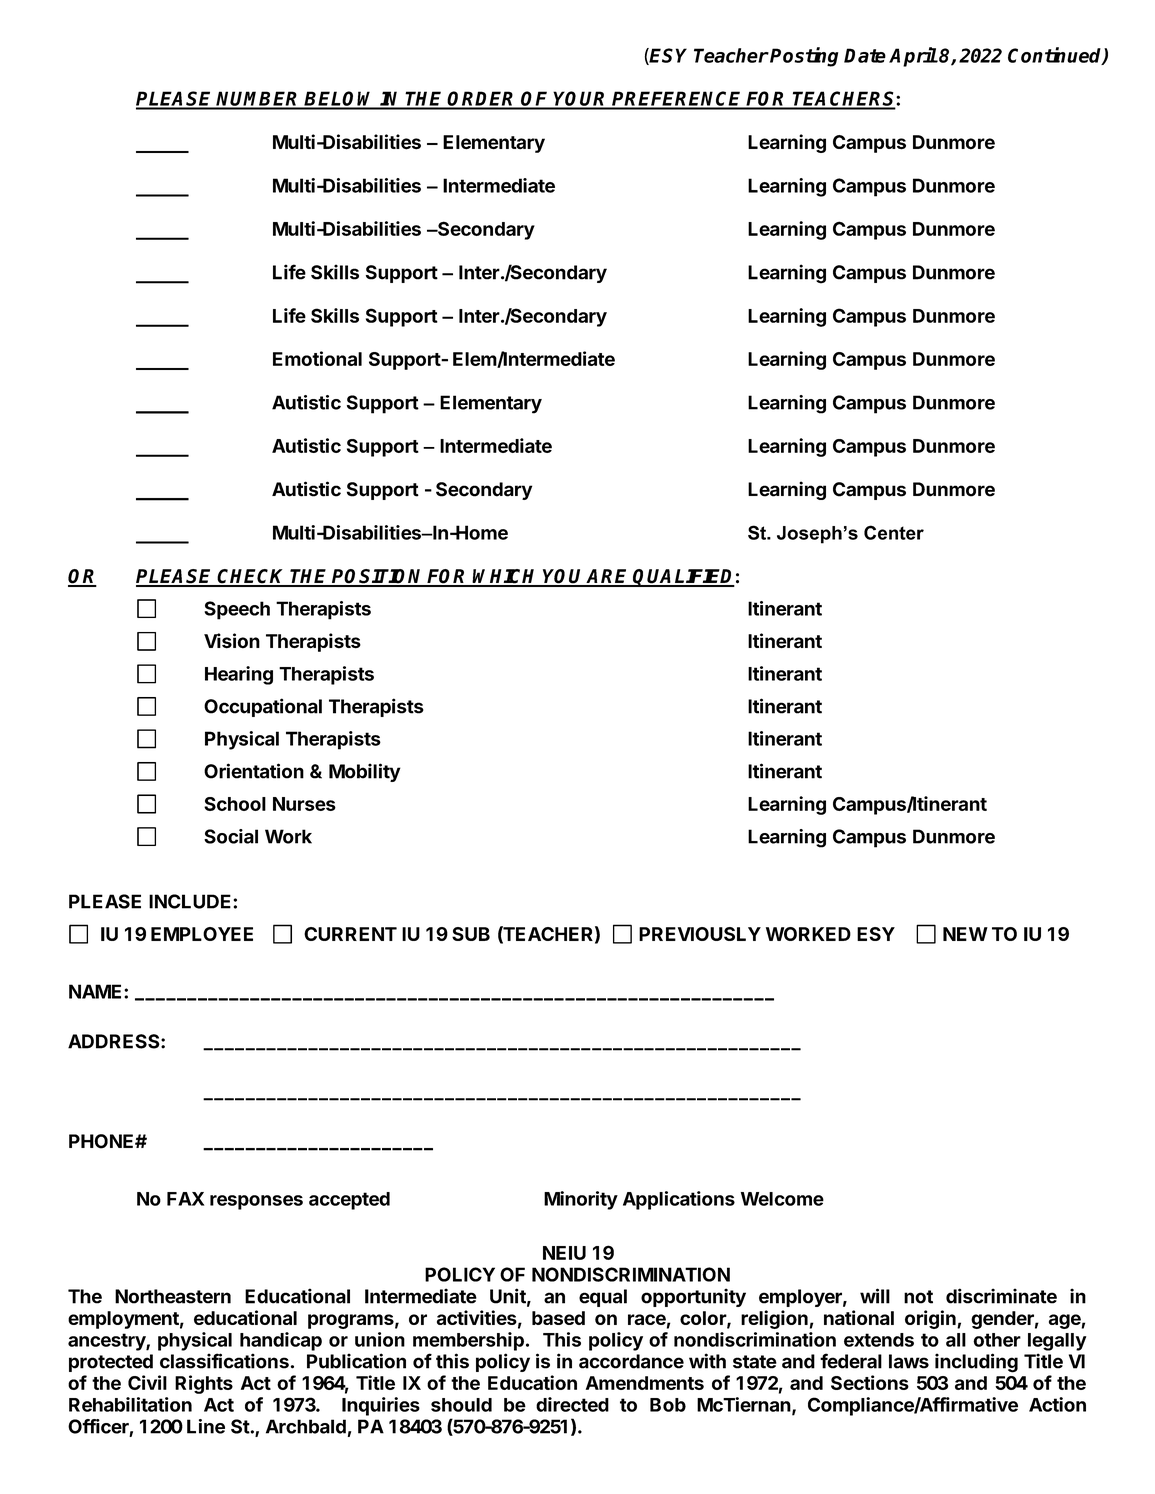 This image has width=1155, height=1494. I want to click on POSITION, so click(378, 577).
